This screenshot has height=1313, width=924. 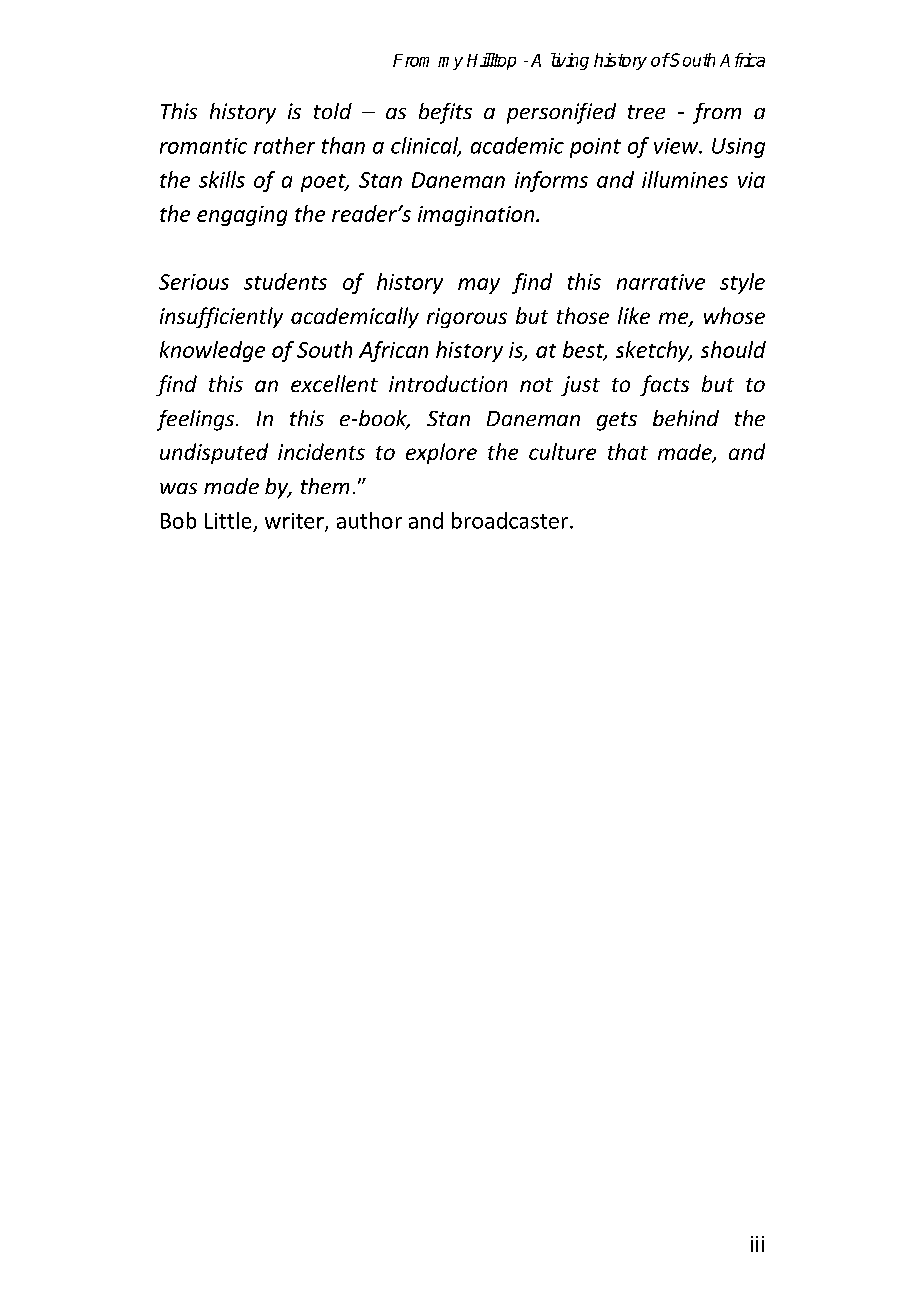 I want to click on Little, so click(x=228, y=520).
